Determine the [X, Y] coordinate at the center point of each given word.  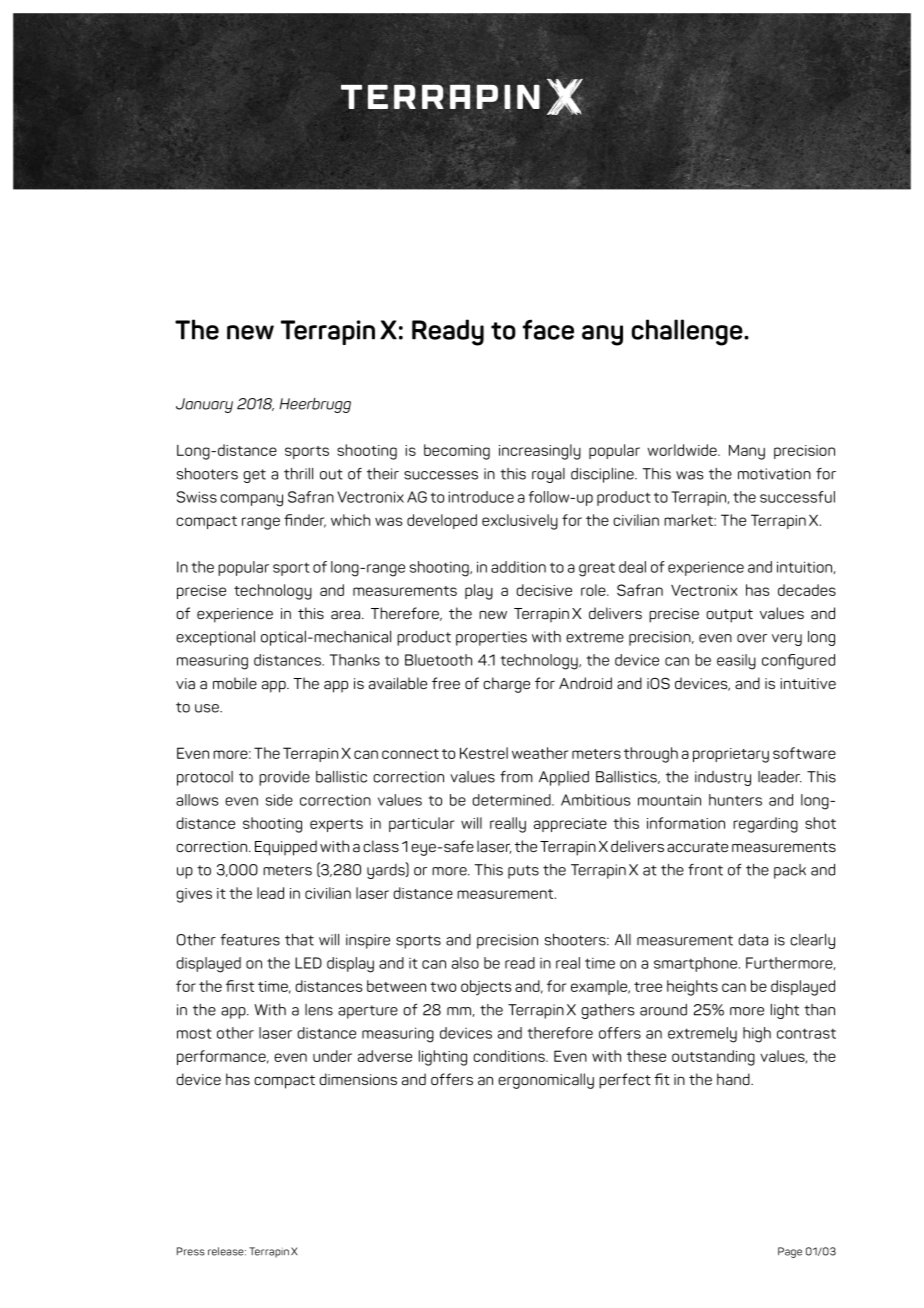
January [204, 405]
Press [191, 1251]
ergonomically [546, 1081]
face [548, 329]
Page [790, 1252]
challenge [688, 332]
